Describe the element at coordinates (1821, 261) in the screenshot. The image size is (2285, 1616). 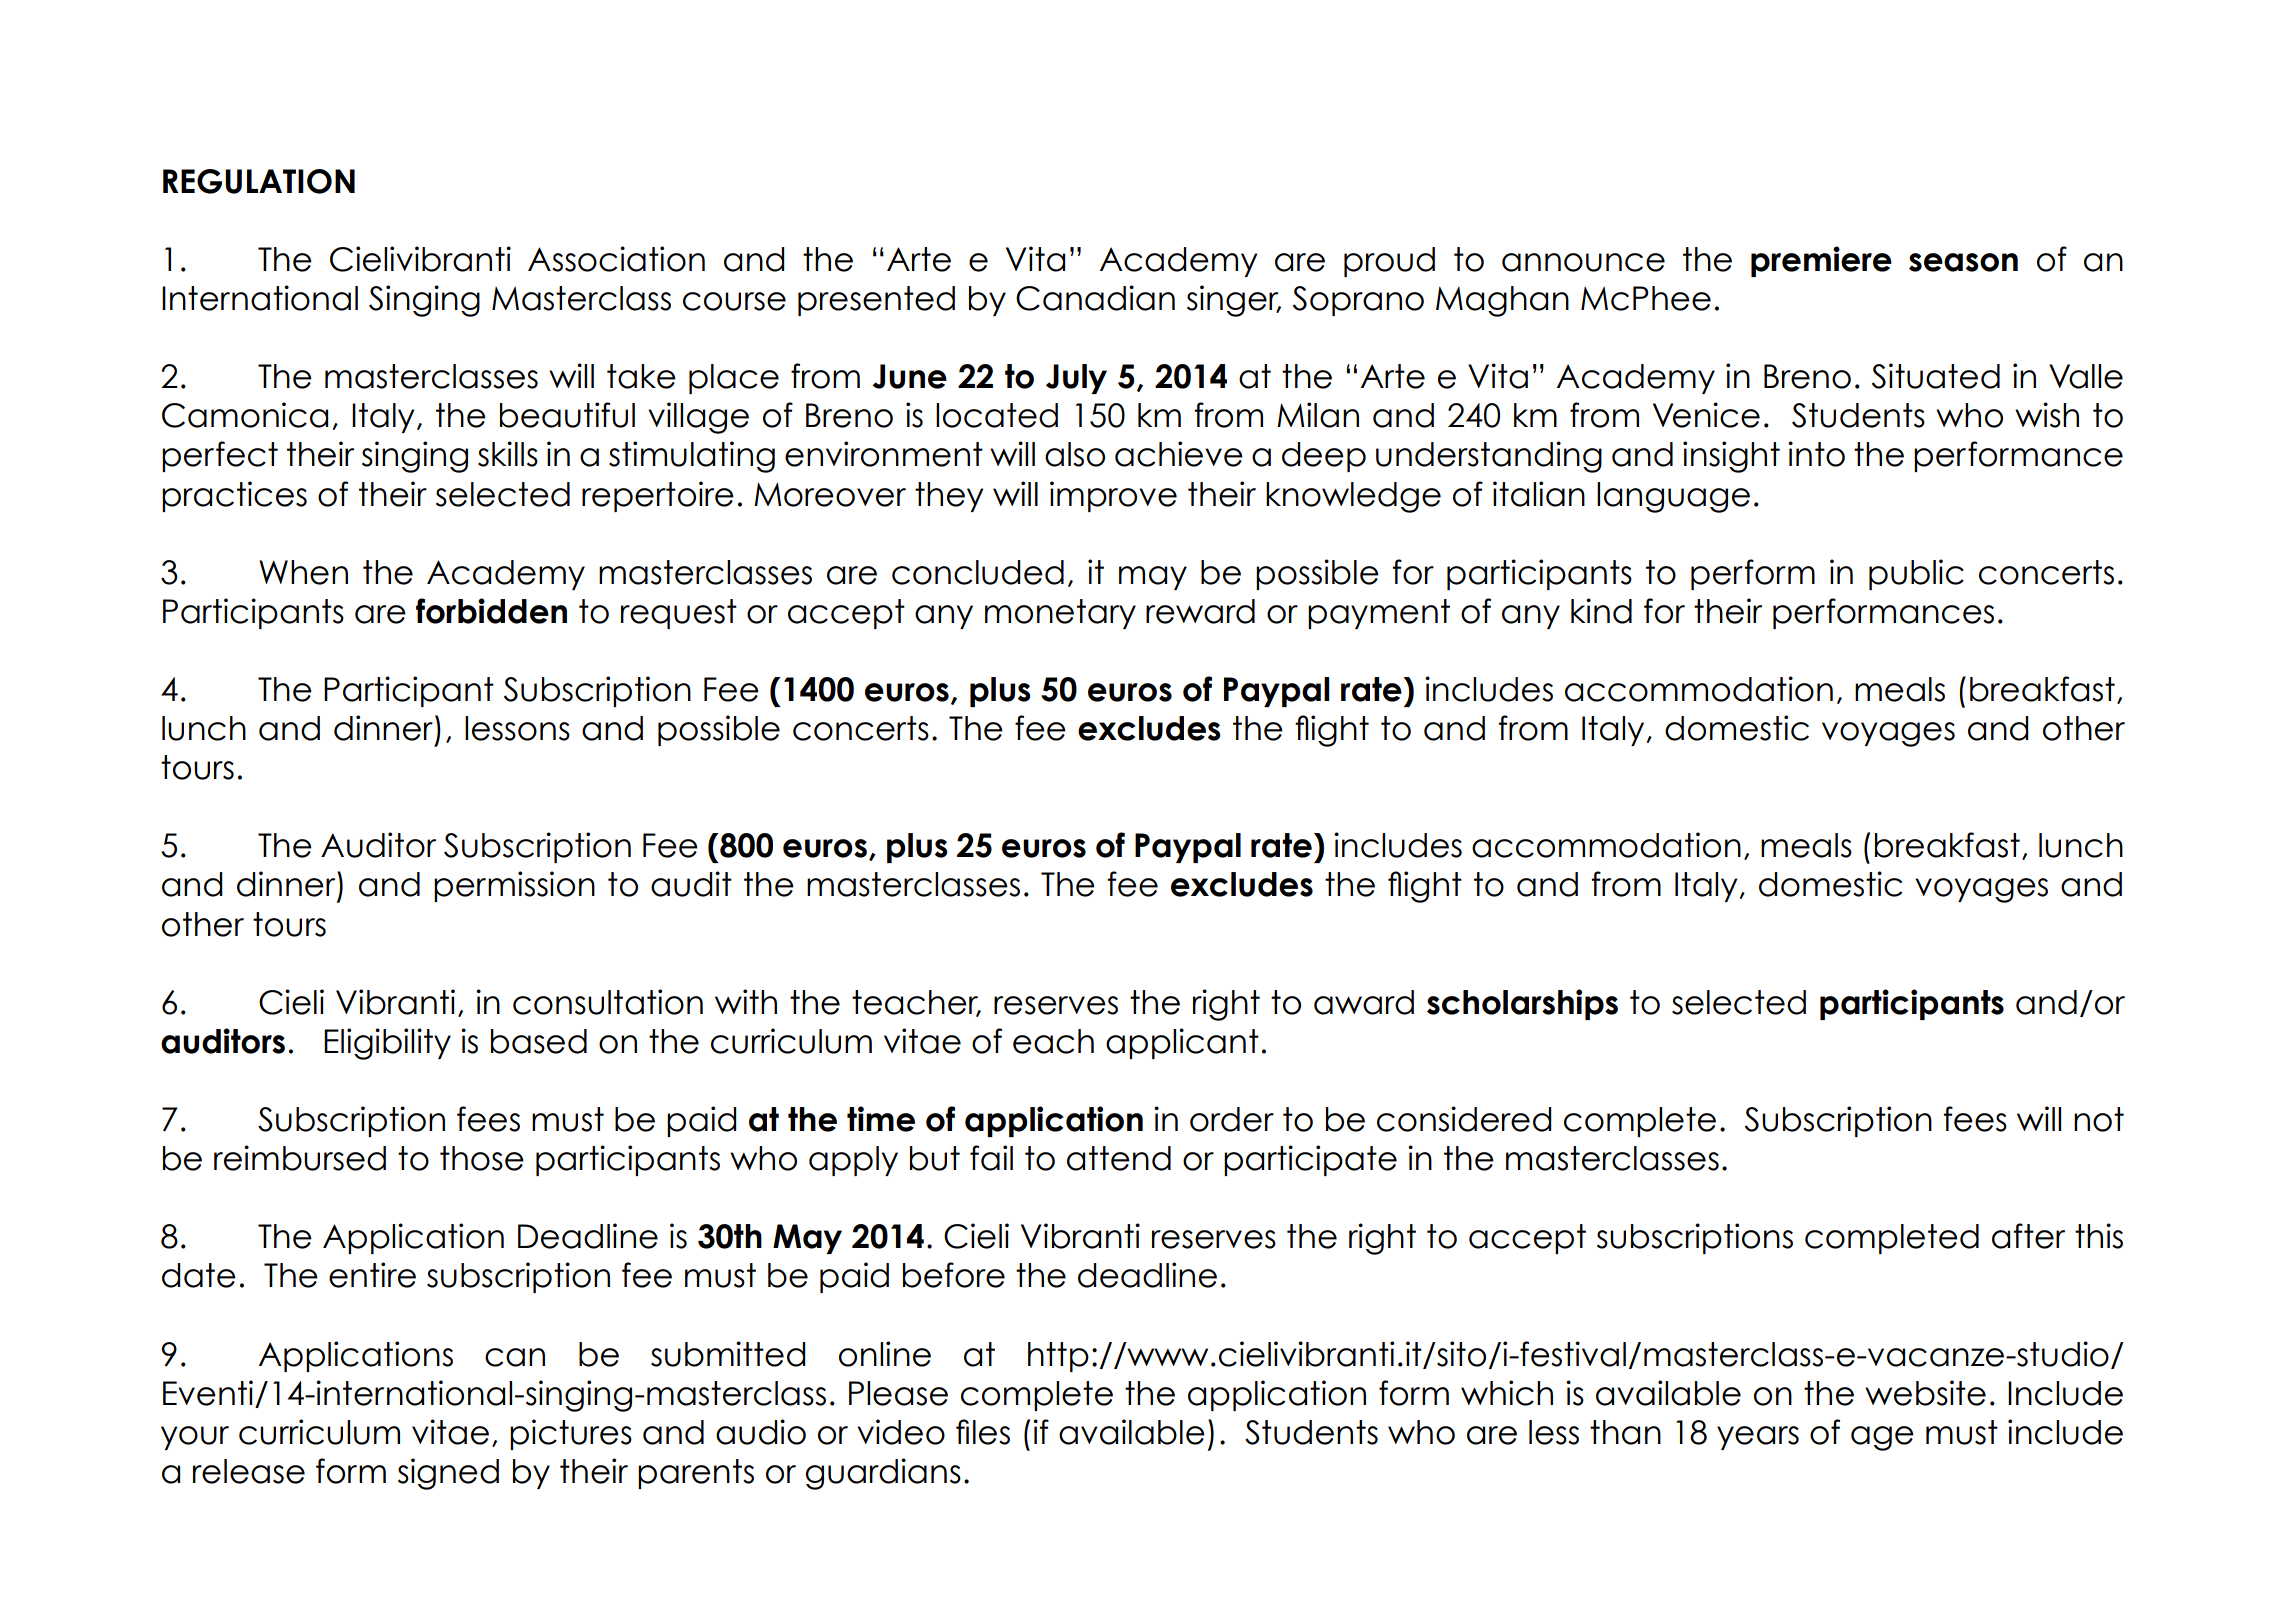
I see `premiere` at that location.
